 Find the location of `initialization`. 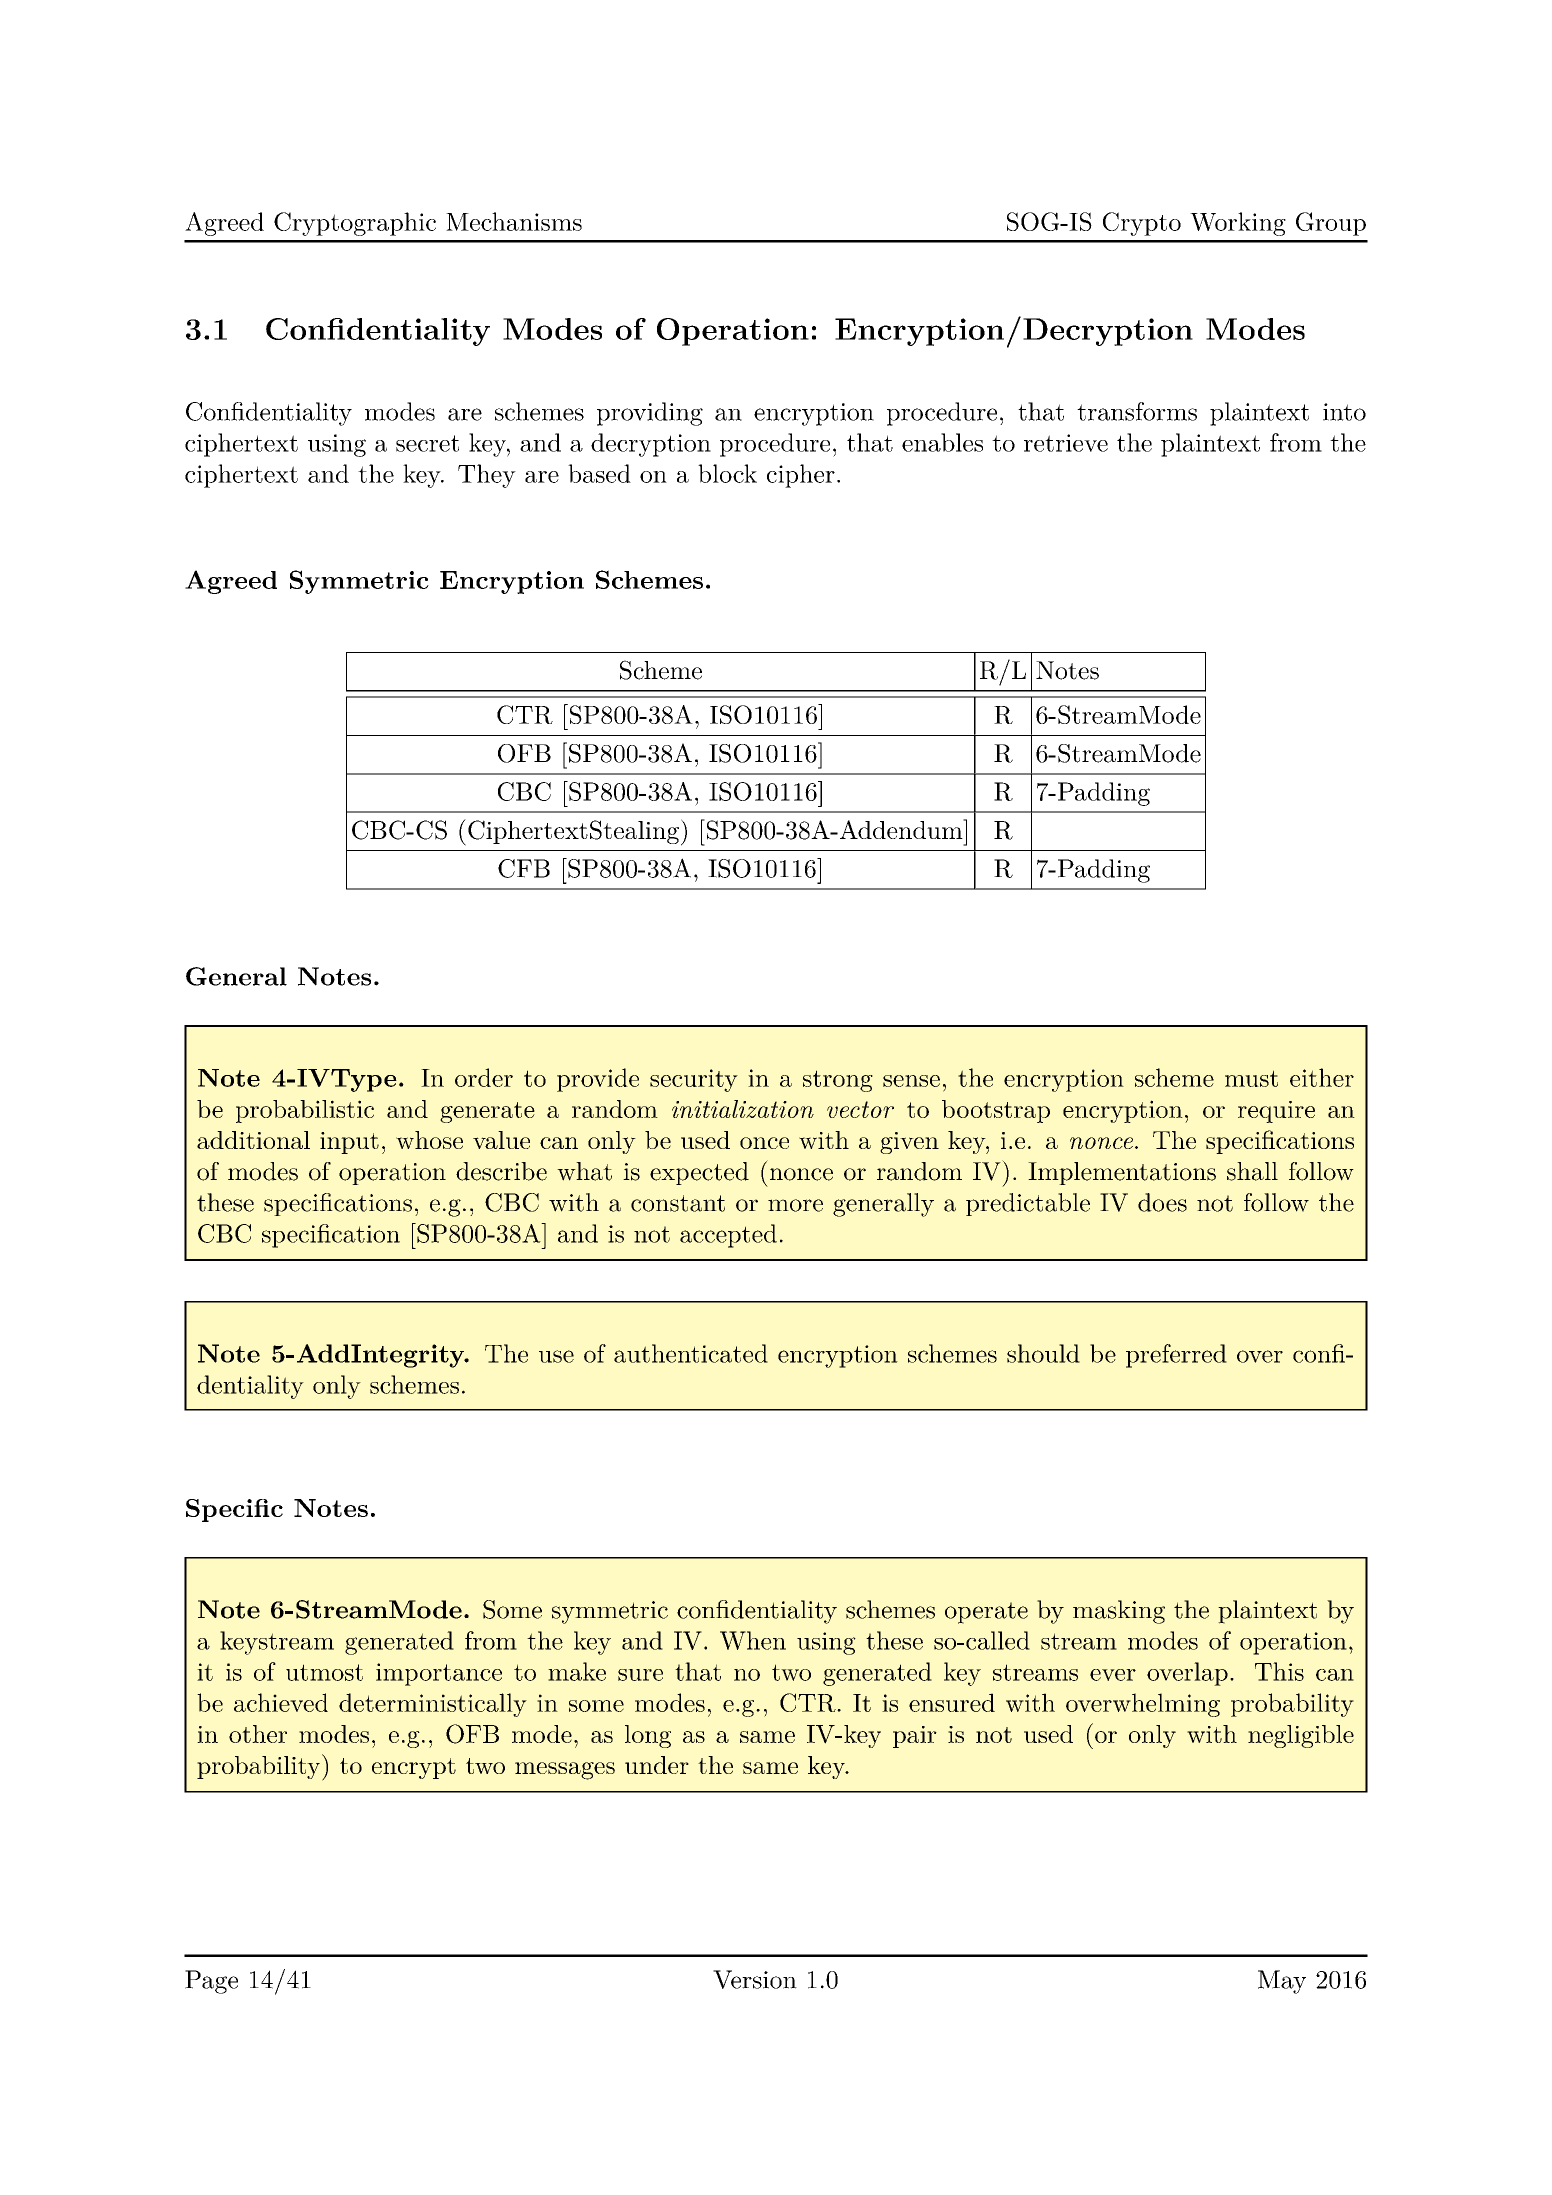

initialization is located at coordinates (743, 1109).
